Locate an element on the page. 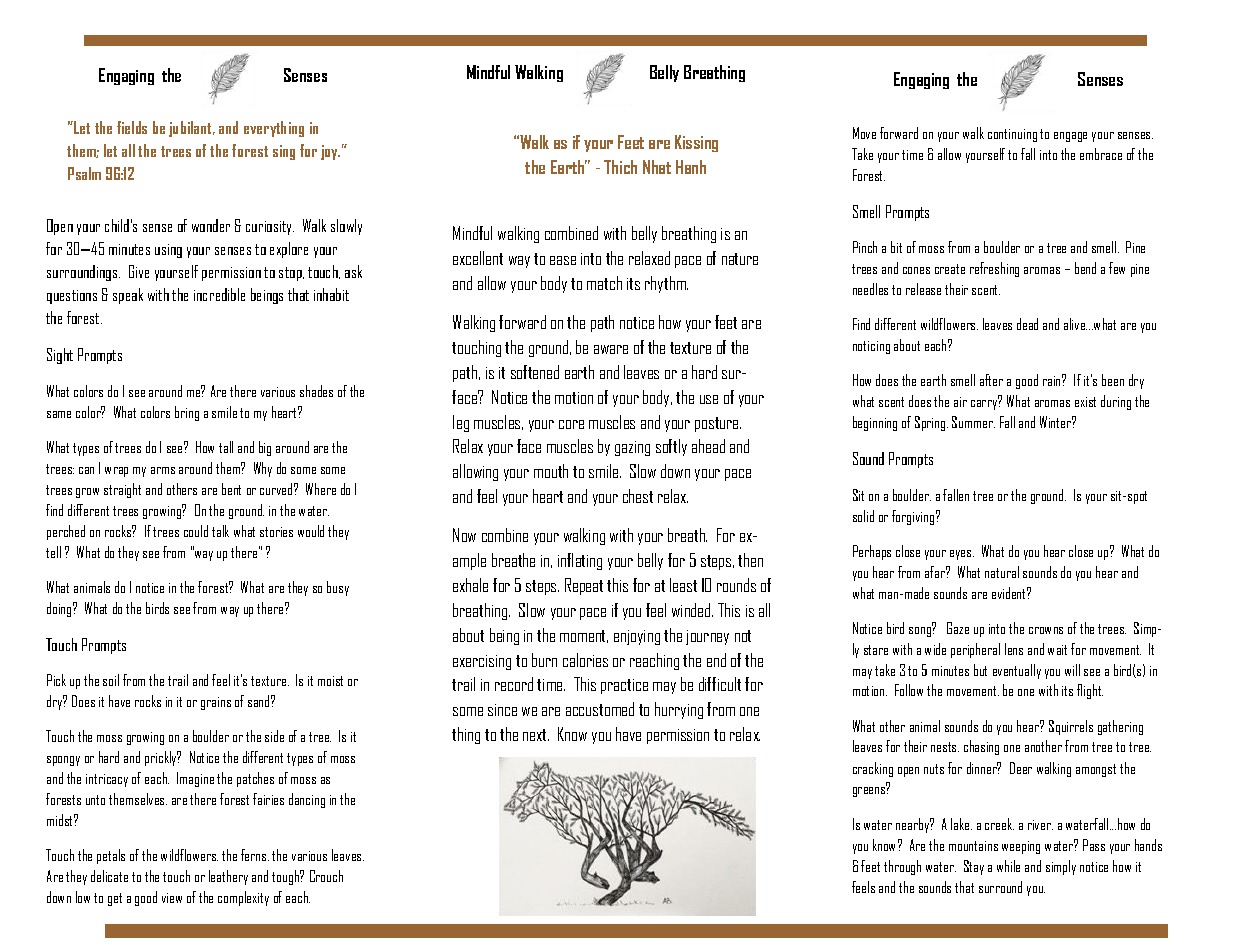 The height and width of the document is (952, 1233). moment is located at coordinates (584, 636).
